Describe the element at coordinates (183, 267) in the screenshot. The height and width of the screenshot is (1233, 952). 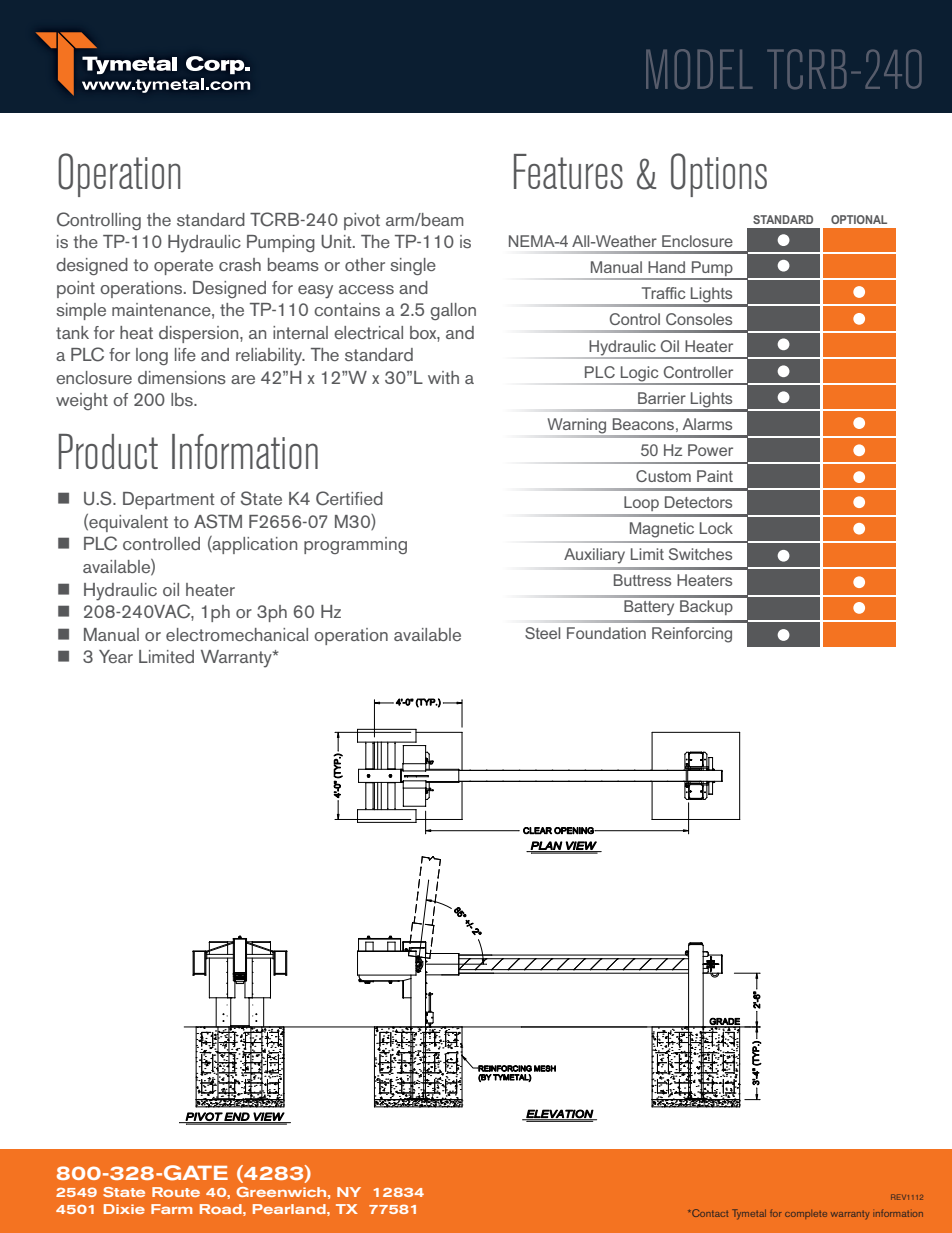
I see `operate` at that location.
